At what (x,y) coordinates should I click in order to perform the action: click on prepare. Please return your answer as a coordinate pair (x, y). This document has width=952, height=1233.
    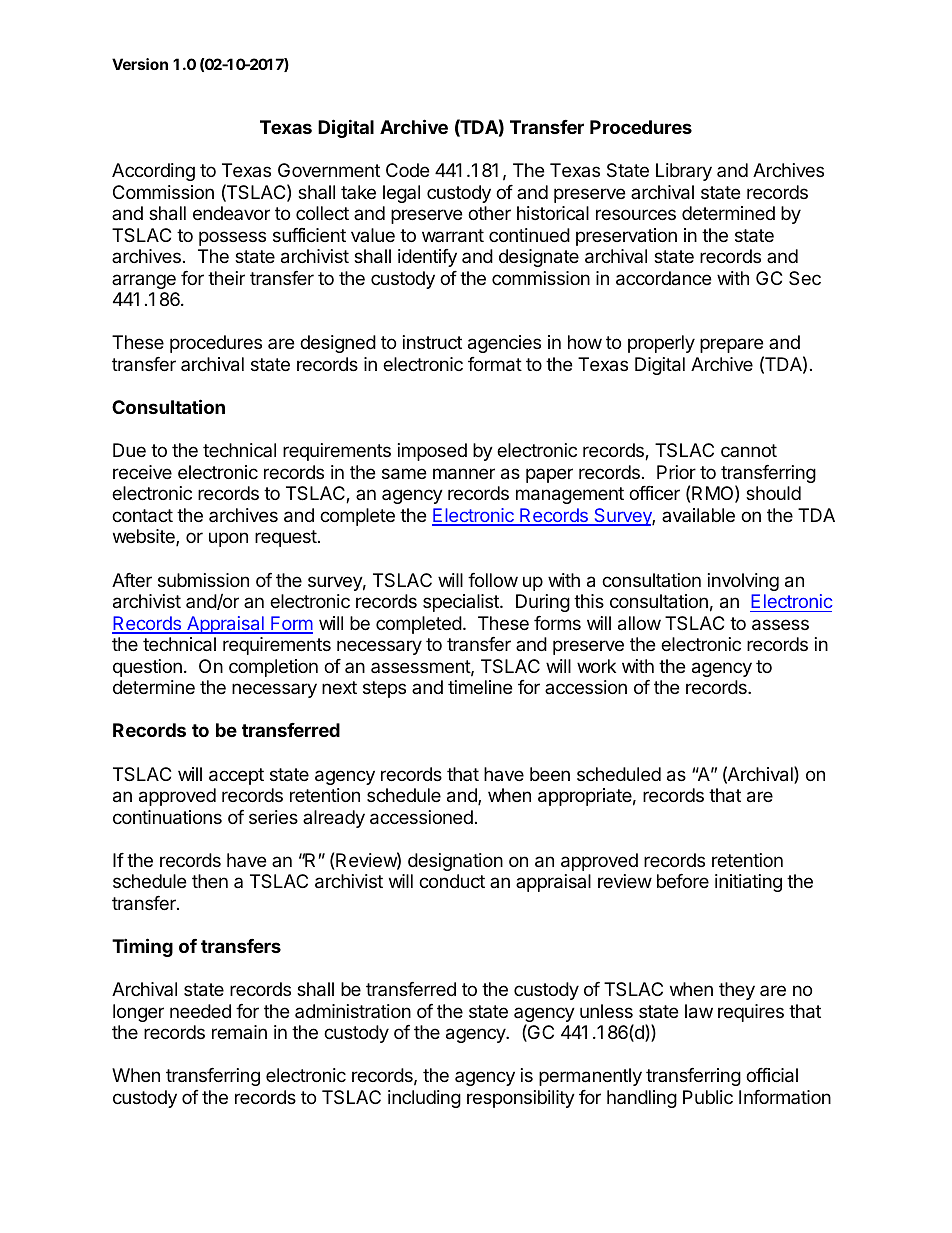
    Looking at the image, I should click on (731, 345).
